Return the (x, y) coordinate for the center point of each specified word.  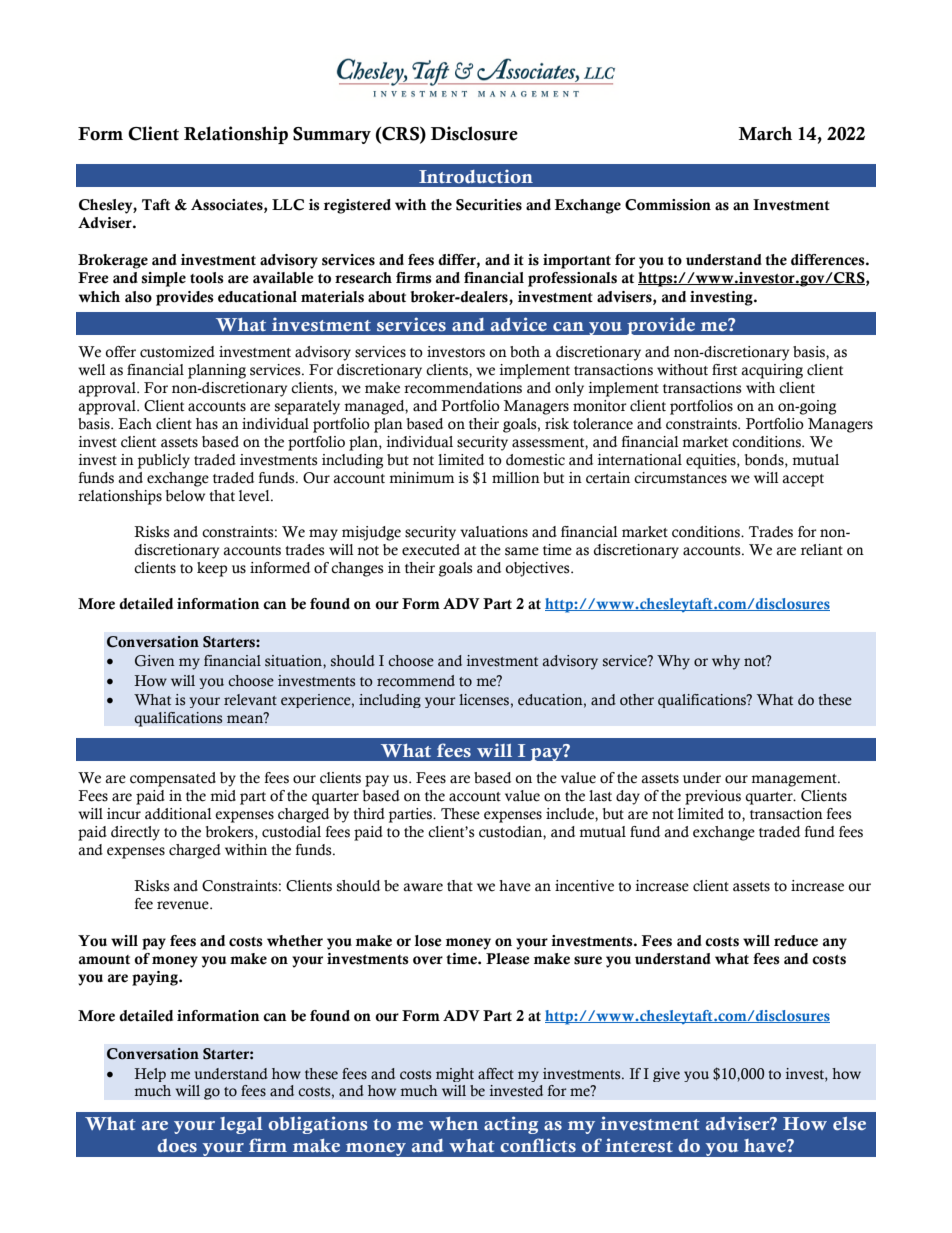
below (185, 496)
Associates (228, 205)
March (765, 133)
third (369, 814)
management (795, 780)
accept (803, 480)
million (516, 478)
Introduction (476, 176)
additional (178, 814)
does (177, 1146)
